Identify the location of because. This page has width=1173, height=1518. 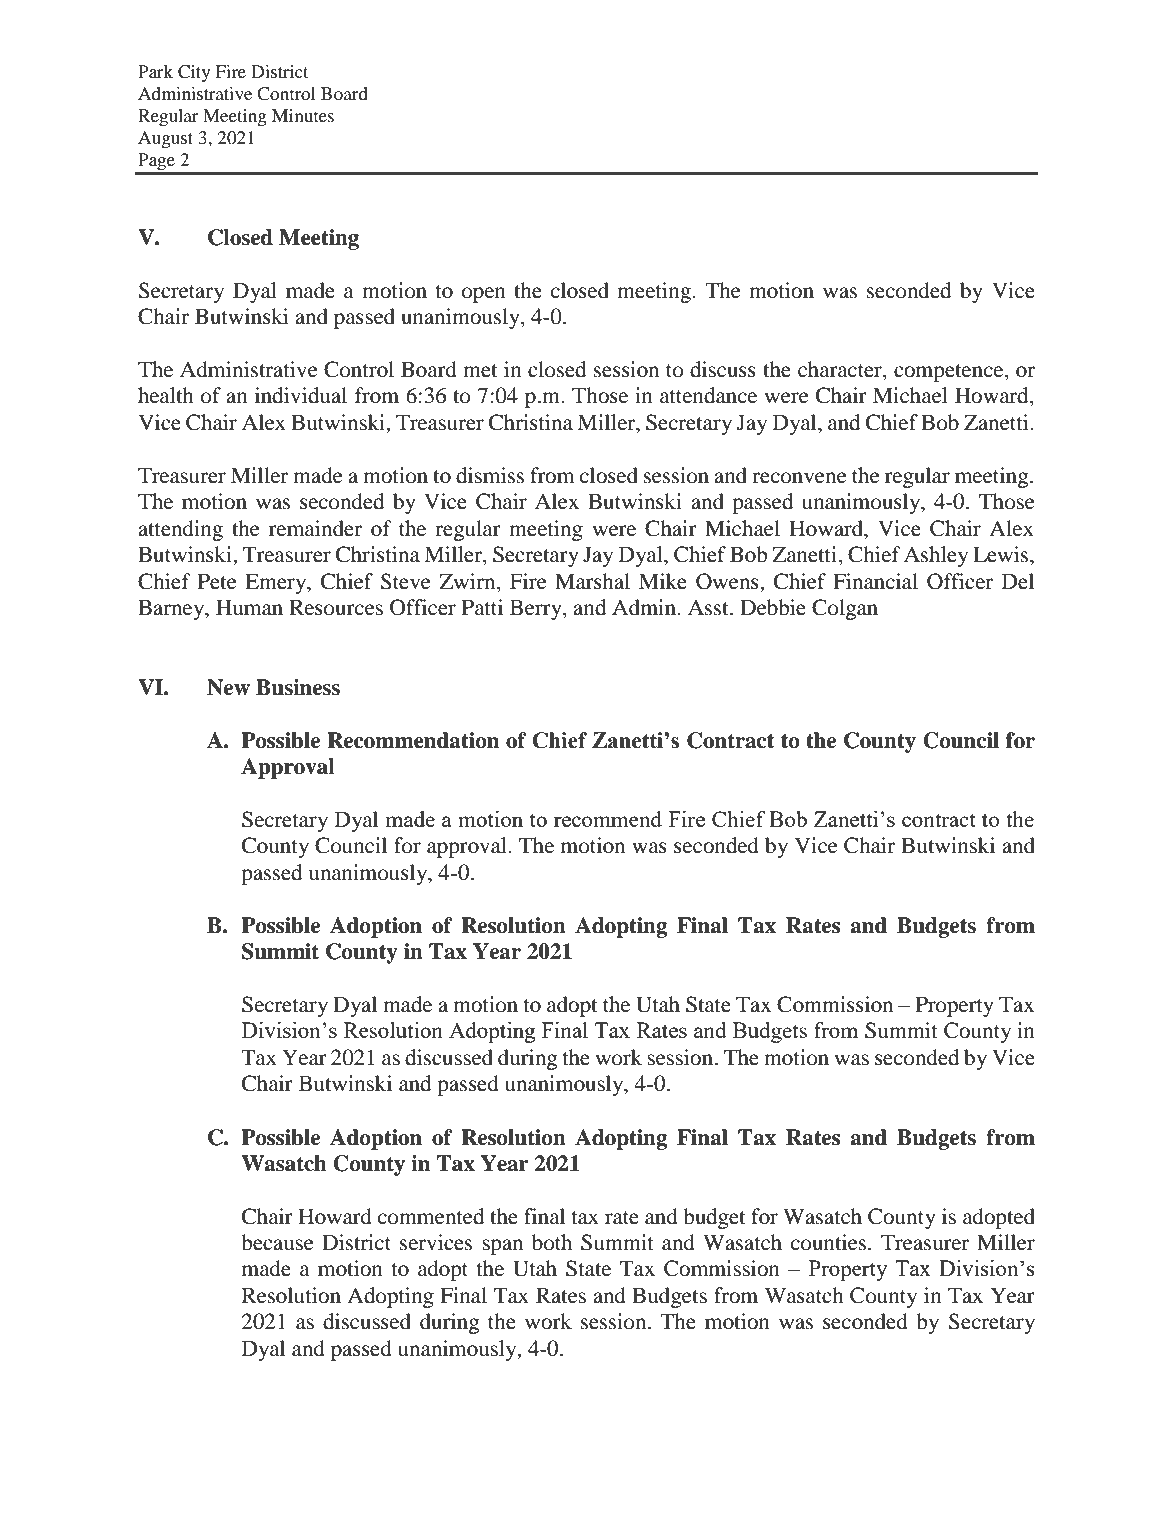
(277, 1242).
